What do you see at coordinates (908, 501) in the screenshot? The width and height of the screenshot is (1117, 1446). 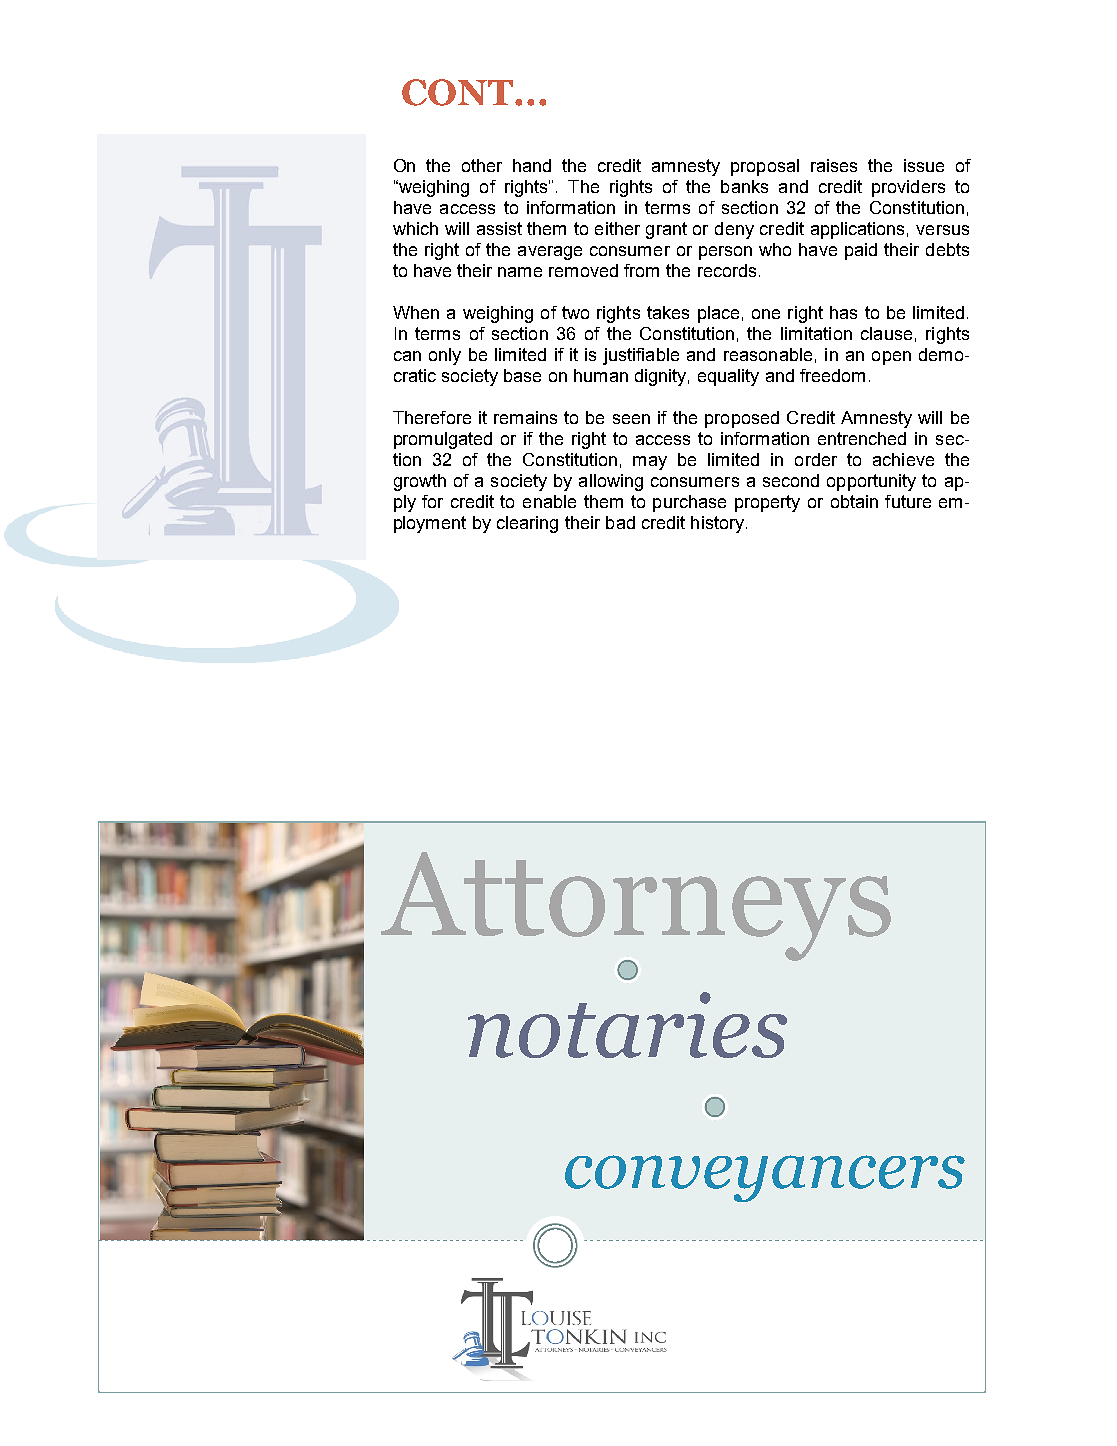 I see `future` at bounding box center [908, 501].
